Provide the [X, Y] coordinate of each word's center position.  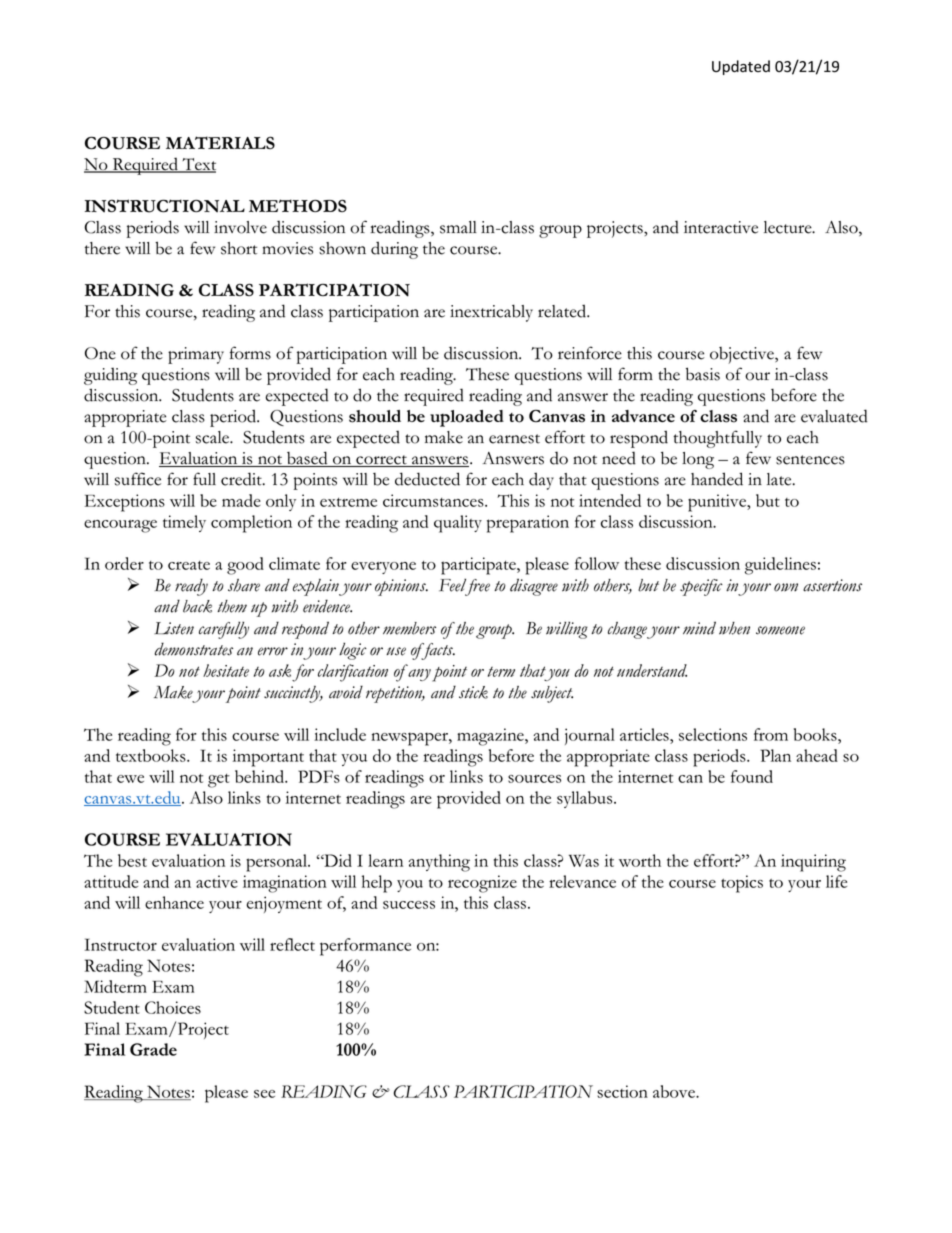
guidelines [780, 566]
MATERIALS [220, 142]
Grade [153, 1049]
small [458, 227]
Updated [741, 67]
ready [191, 587]
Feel [454, 586]
